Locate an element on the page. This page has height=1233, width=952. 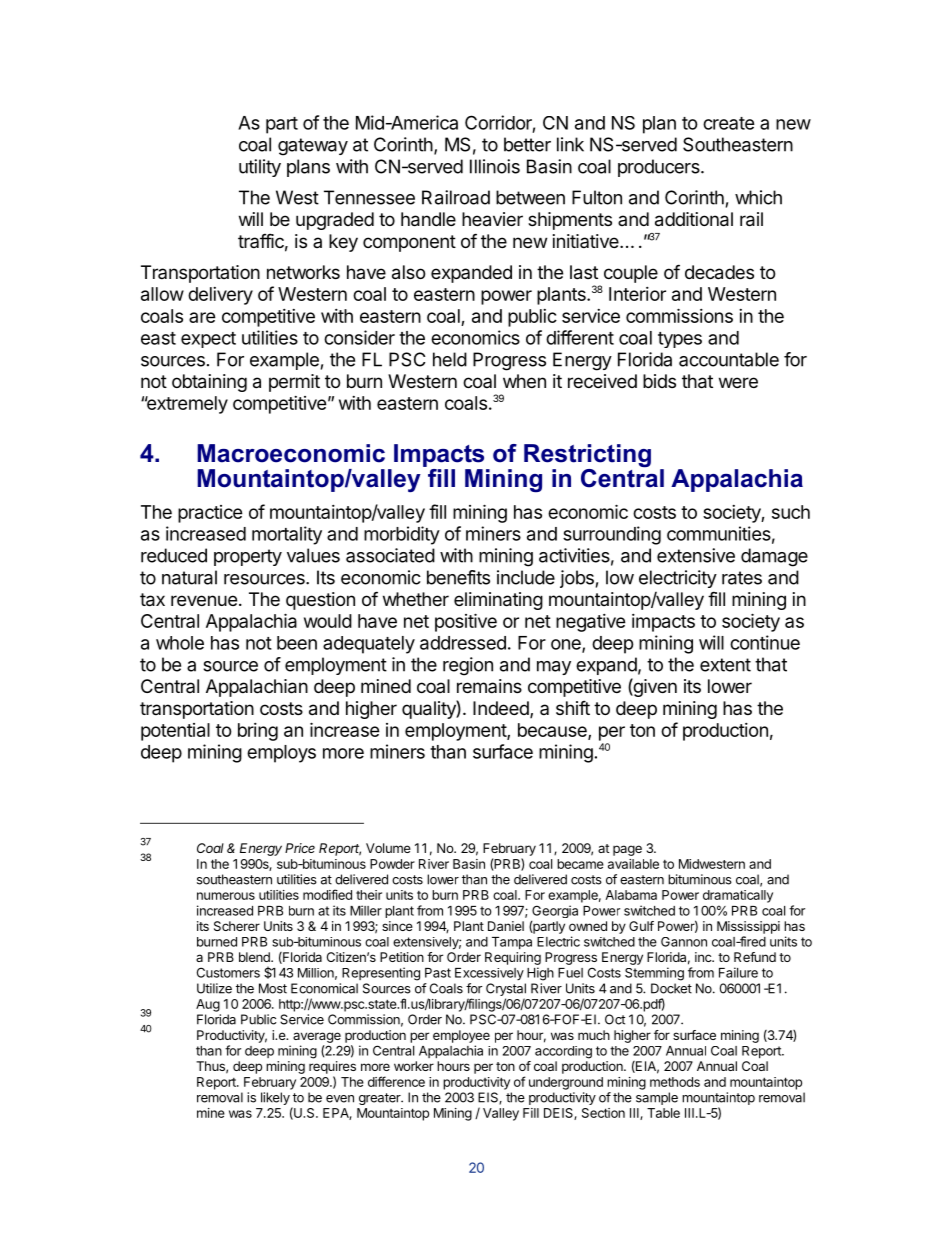
create is located at coordinates (729, 123).
